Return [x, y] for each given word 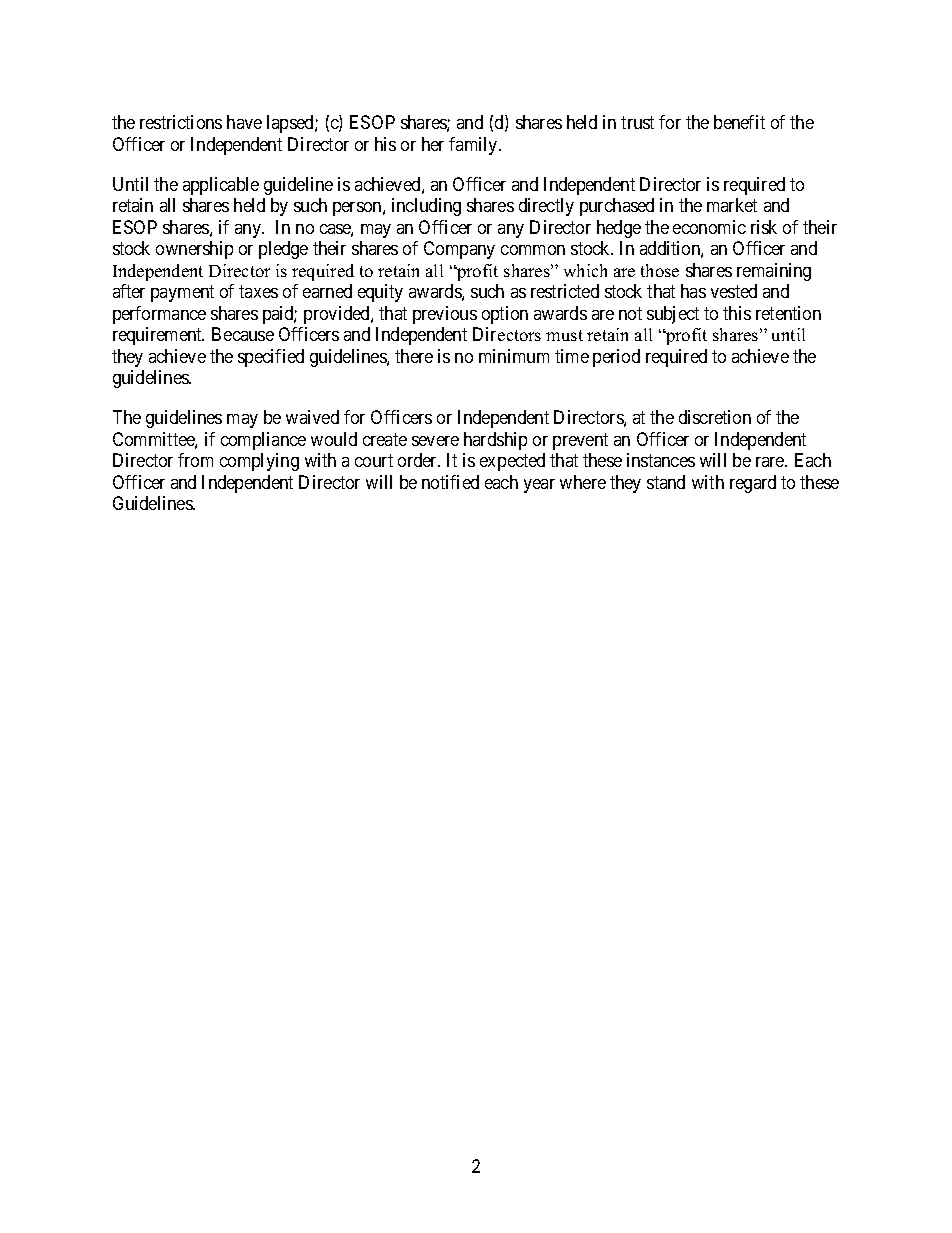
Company [459, 250]
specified [271, 358]
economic [709, 227]
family [474, 146]
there [414, 356]
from [195, 460]
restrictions [181, 122]
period [616, 358]
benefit [739, 122]
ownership [194, 250]
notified [450, 482]
